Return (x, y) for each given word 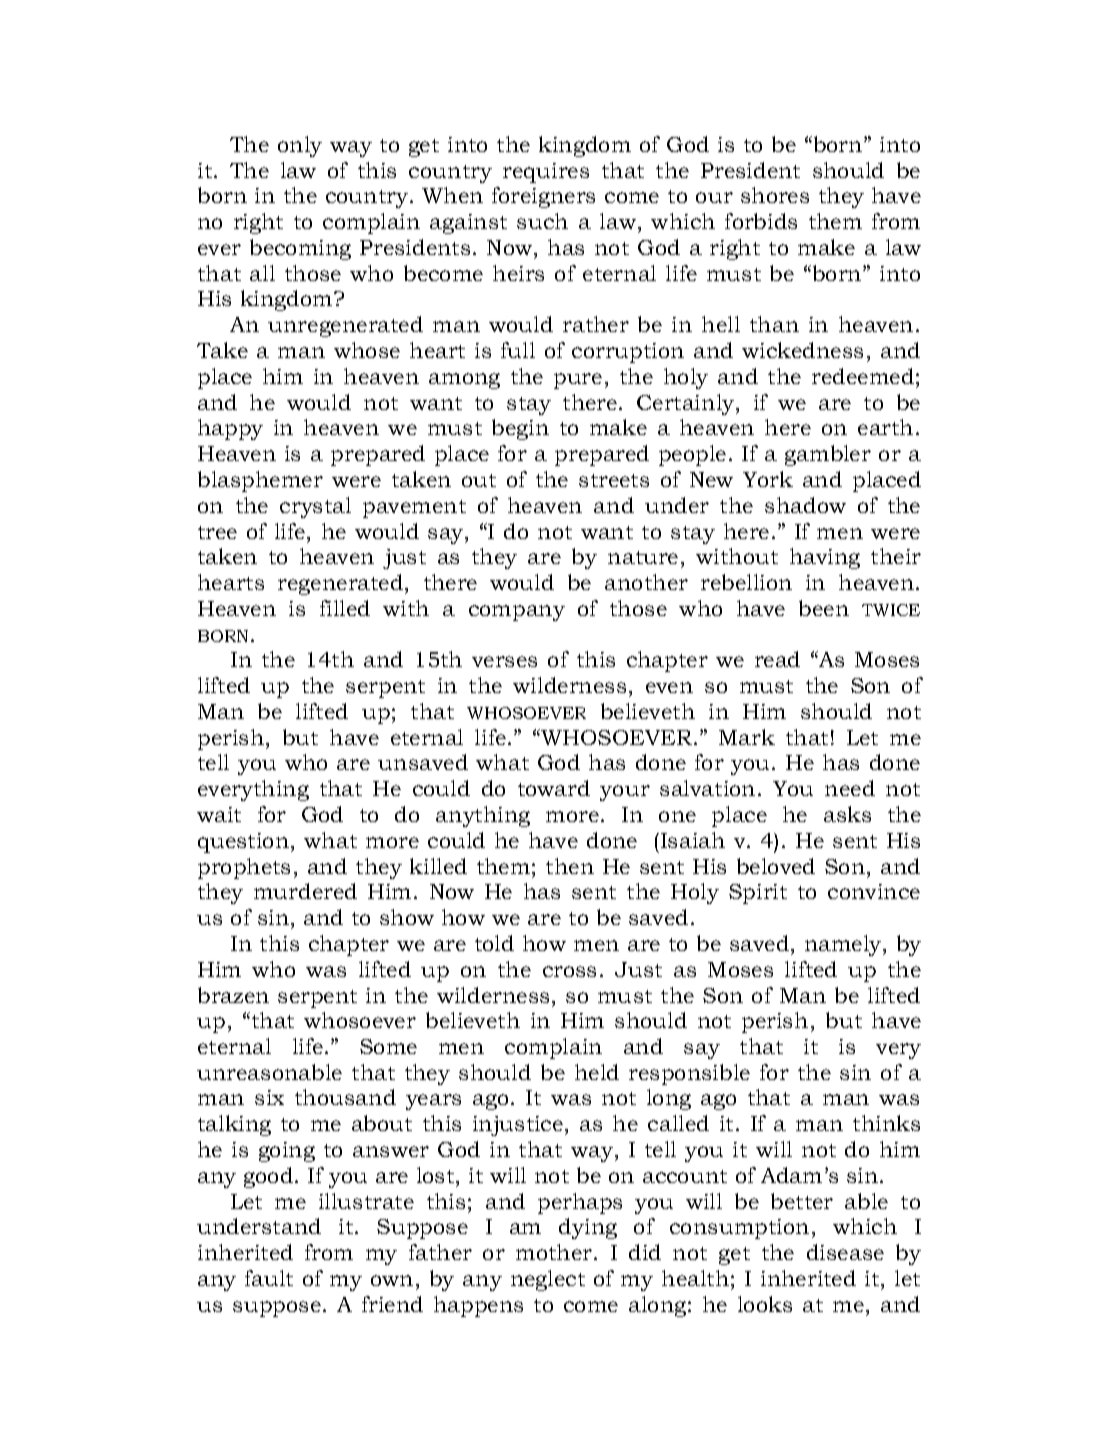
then (570, 866)
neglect (548, 1280)
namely (844, 945)
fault (269, 1278)
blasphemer (260, 481)
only (300, 146)
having (825, 558)
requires (546, 173)
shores (775, 195)
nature (643, 557)
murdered (305, 891)
